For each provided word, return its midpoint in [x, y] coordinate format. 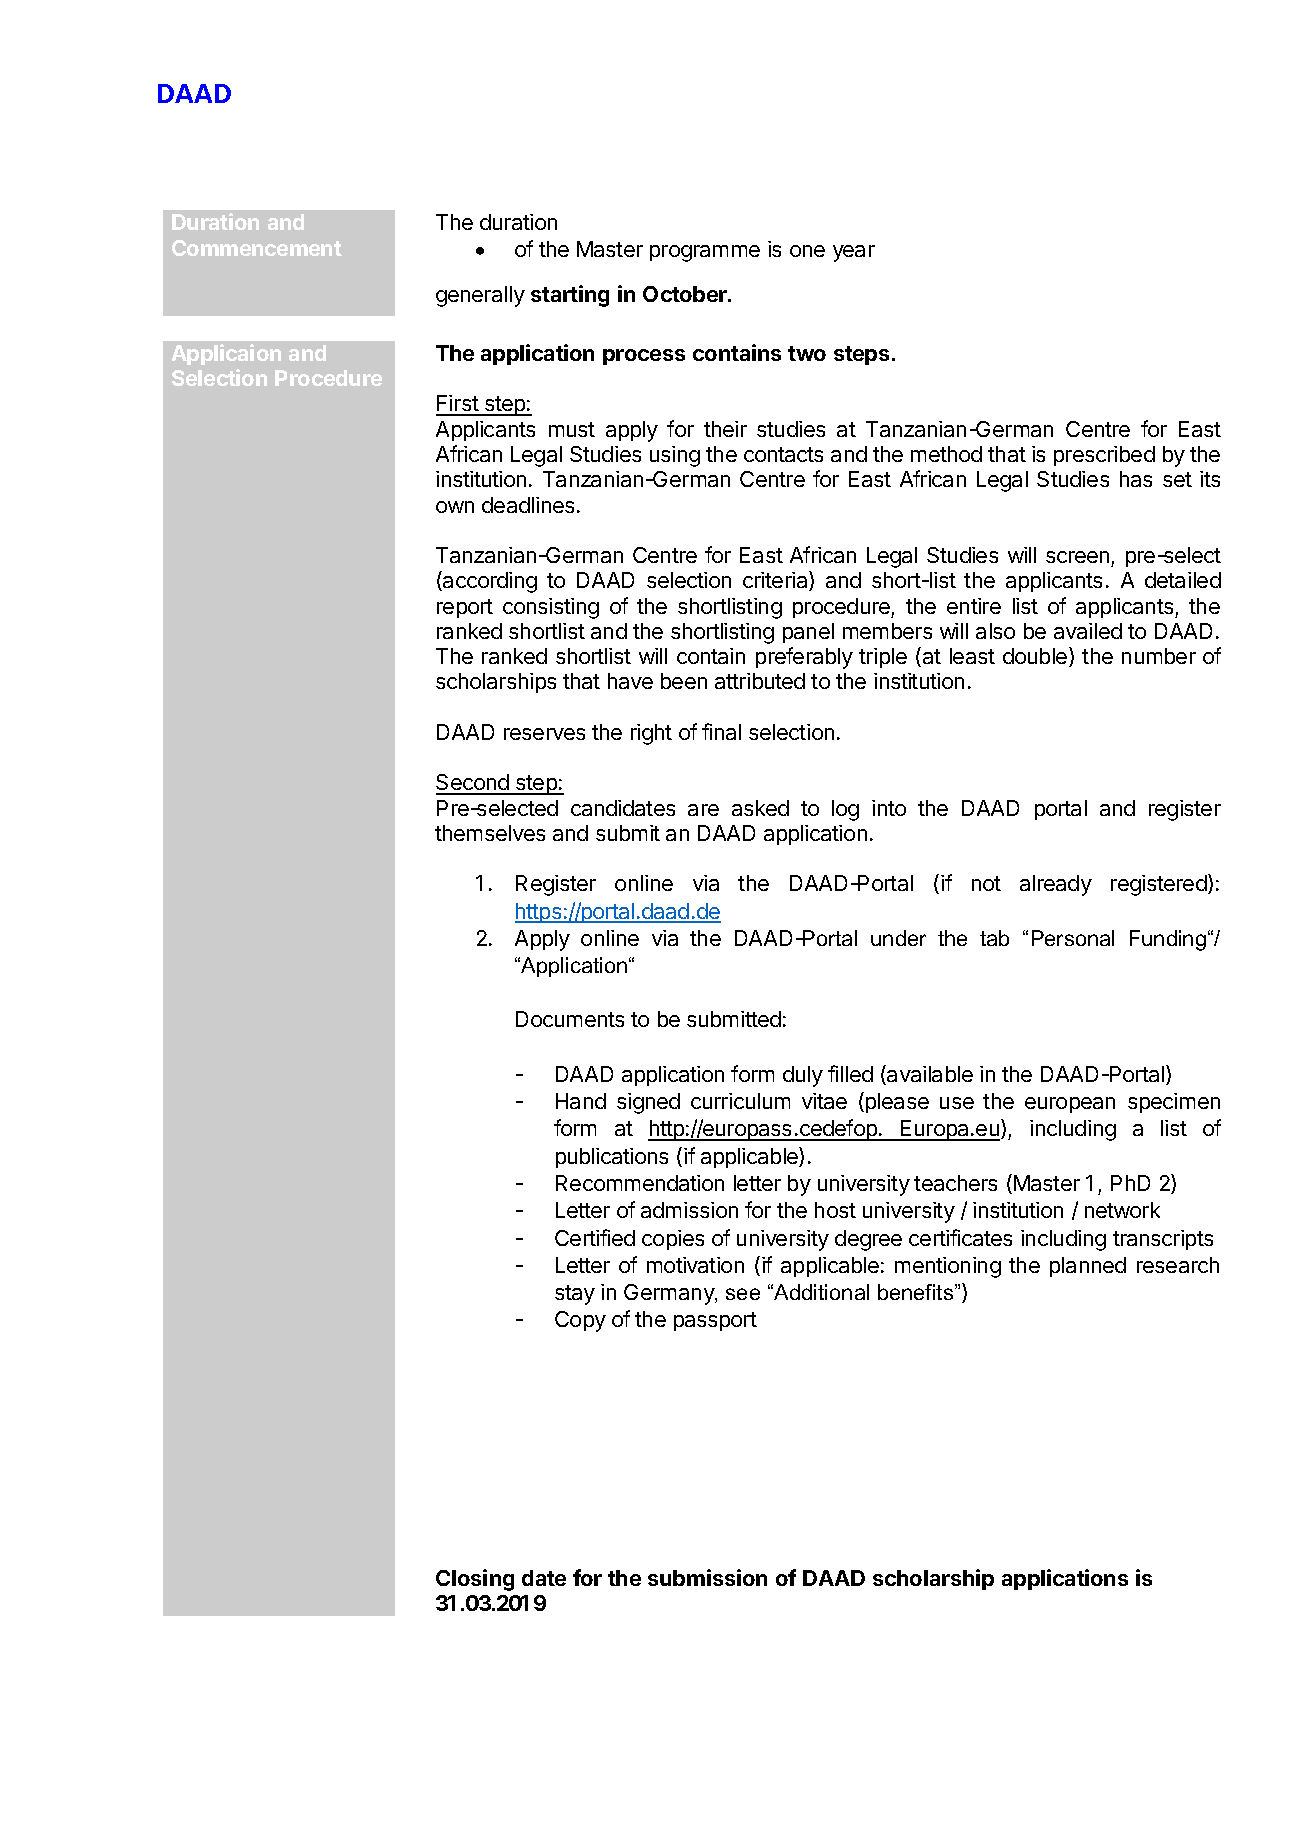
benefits [917, 1292]
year [854, 253]
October [686, 294]
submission [707, 1577]
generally [480, 296]
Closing [475, 1580]
